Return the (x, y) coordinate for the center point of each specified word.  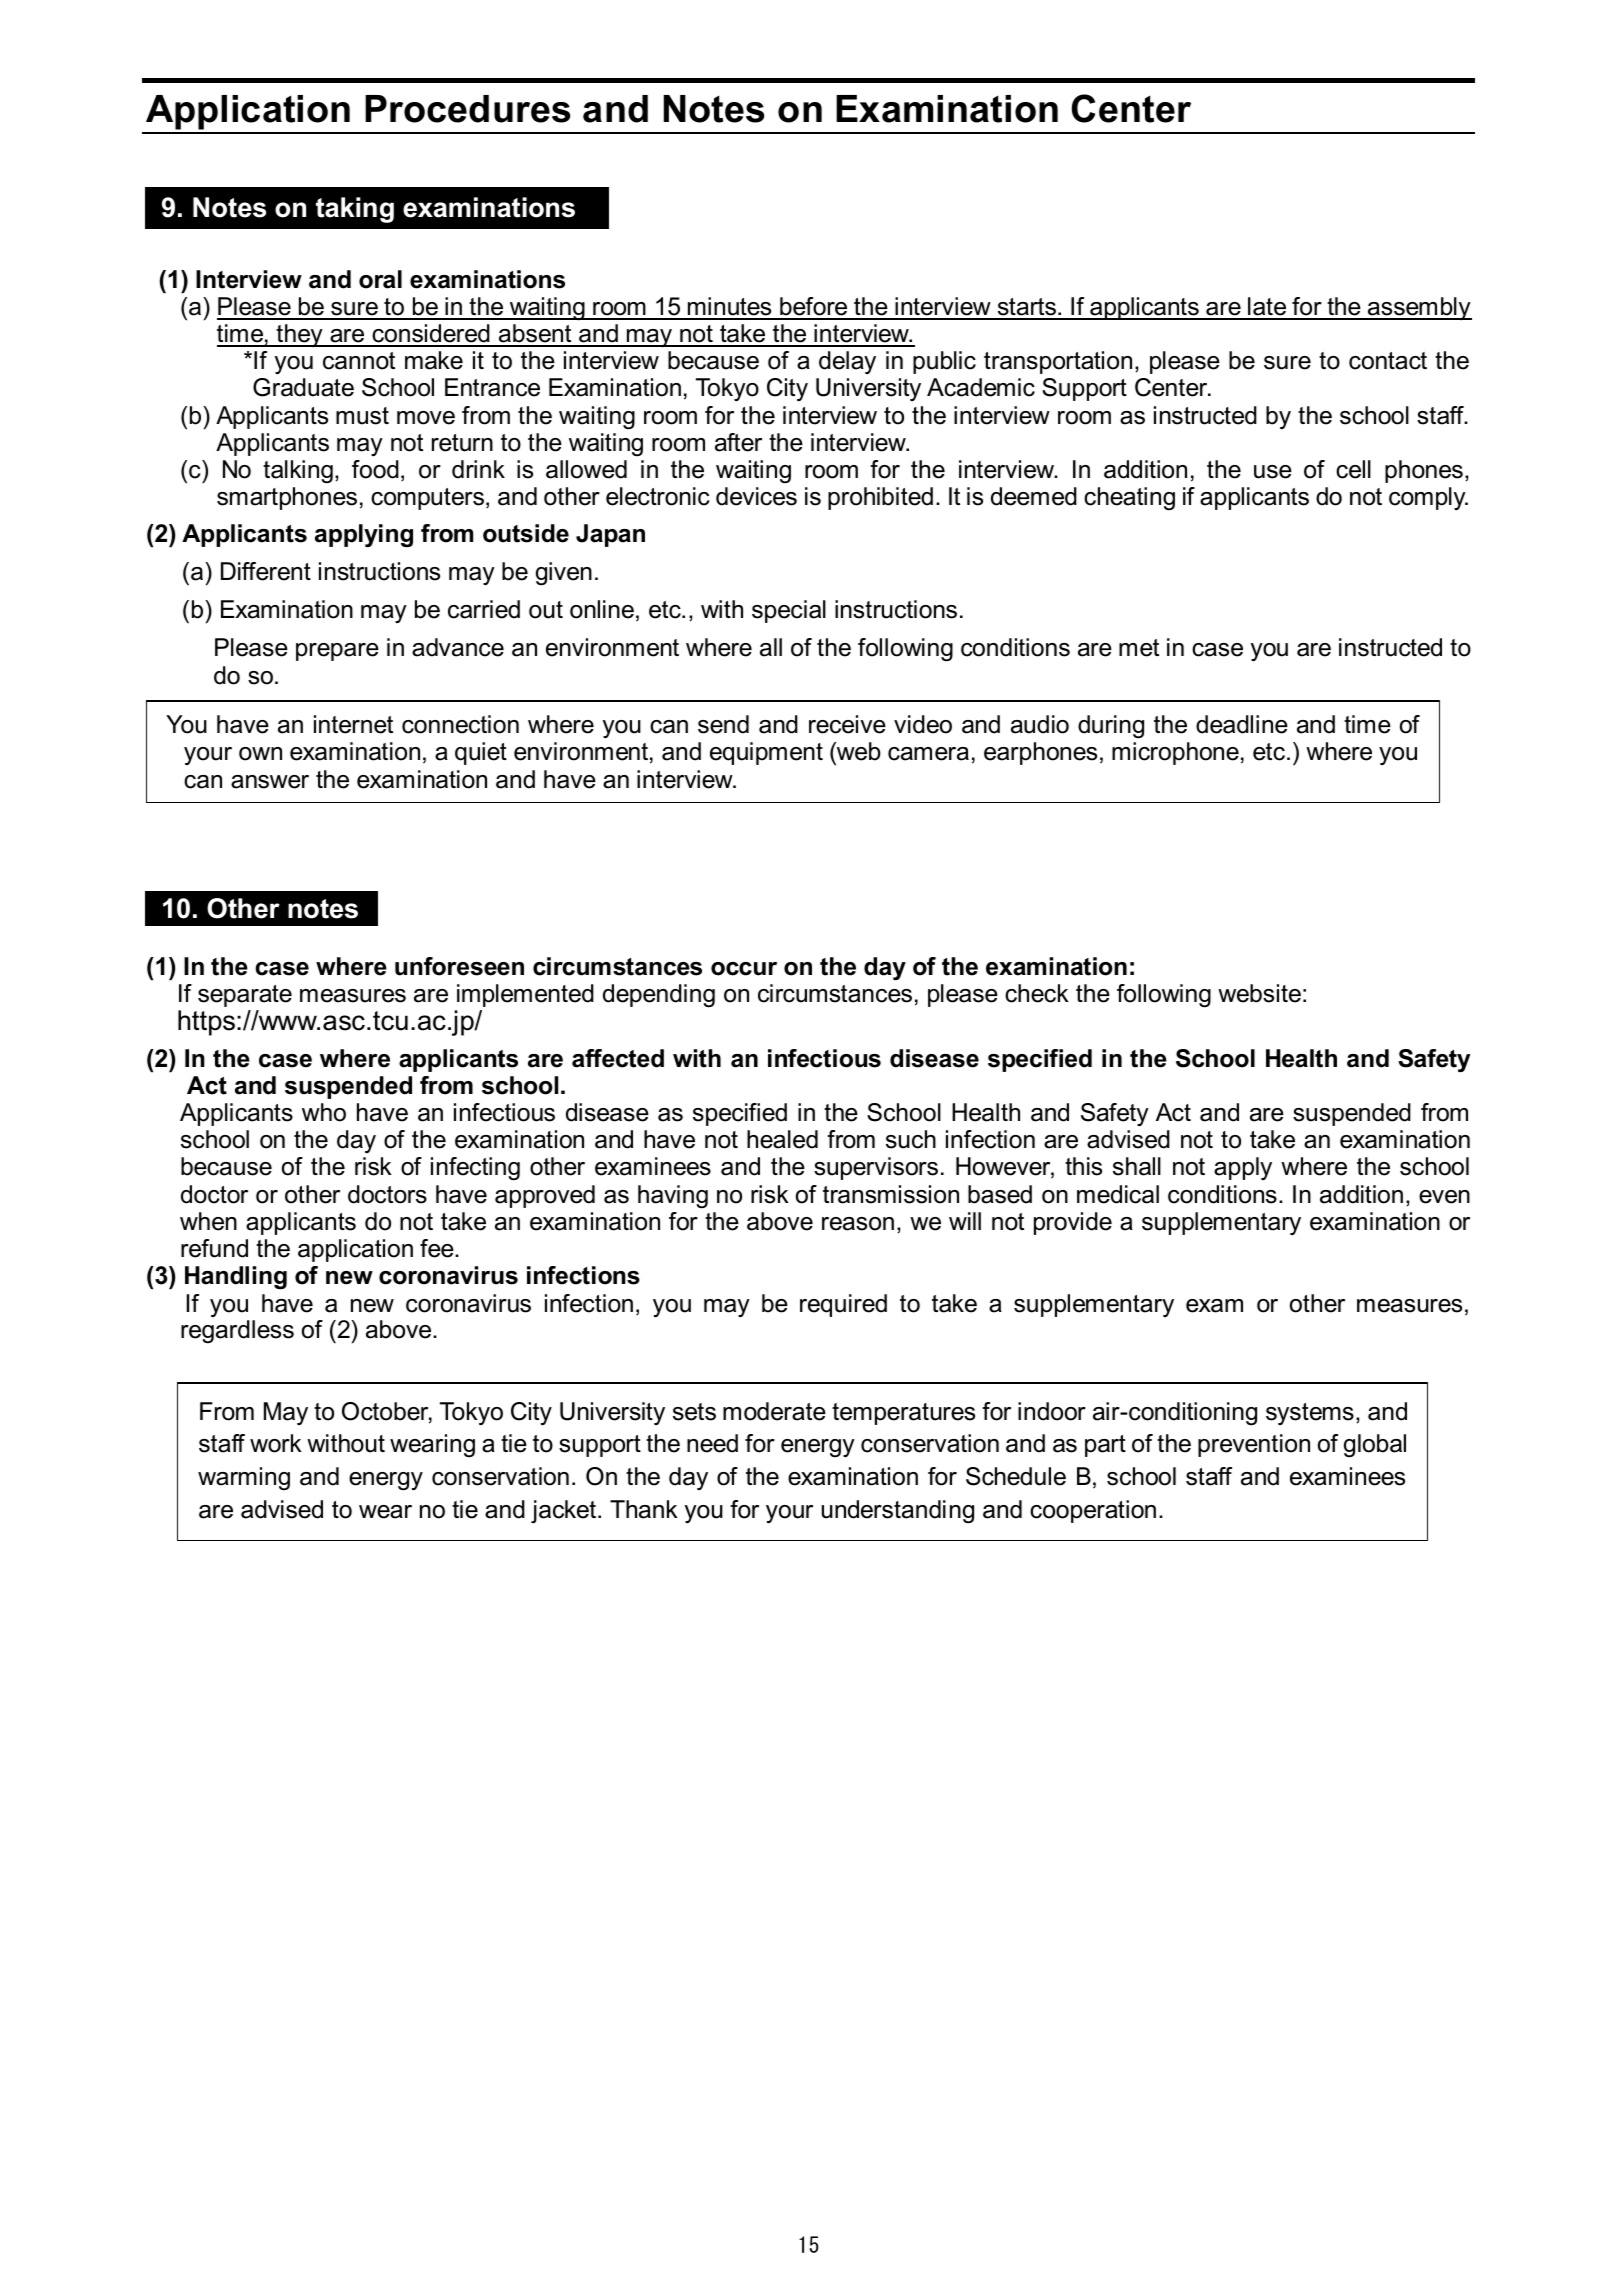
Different (266, 571)
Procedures (467, 109)
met (1139, 648)
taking (355, 210)
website (1259, 993)
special (789, 611)
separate (245, 996)
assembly (1419, 308)
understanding (898, 1512)
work (276, 1443)
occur (744, 969)
